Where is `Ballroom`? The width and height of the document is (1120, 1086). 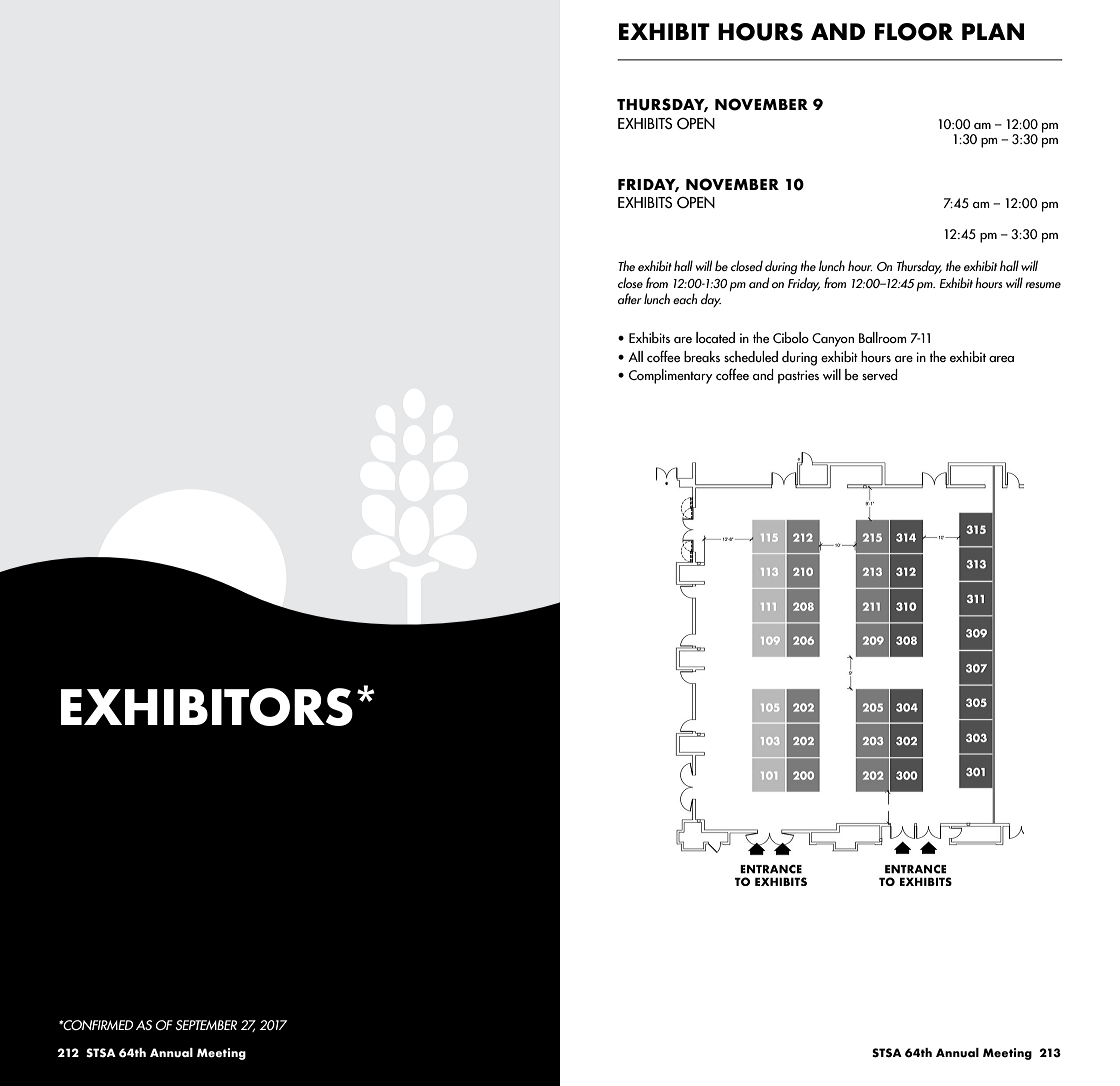
Ballroom is located at coordinates (883, 337).
